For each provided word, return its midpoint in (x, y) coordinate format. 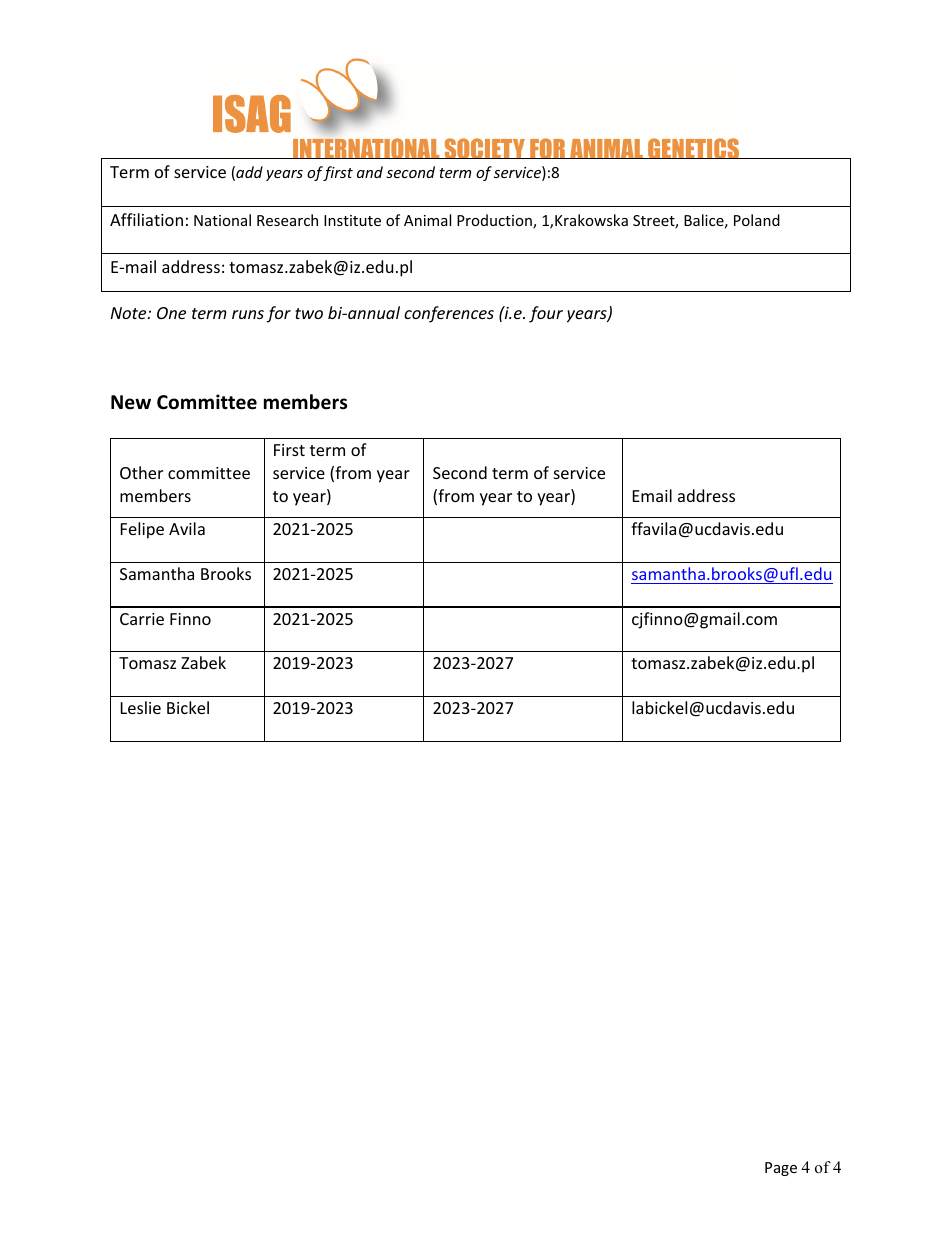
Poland (757, 220)
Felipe (142, 530)
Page (781, 1169)
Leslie (141, 707)
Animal (427, 220)
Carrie (142, 619)
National (222, 220)
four (546, 314)
